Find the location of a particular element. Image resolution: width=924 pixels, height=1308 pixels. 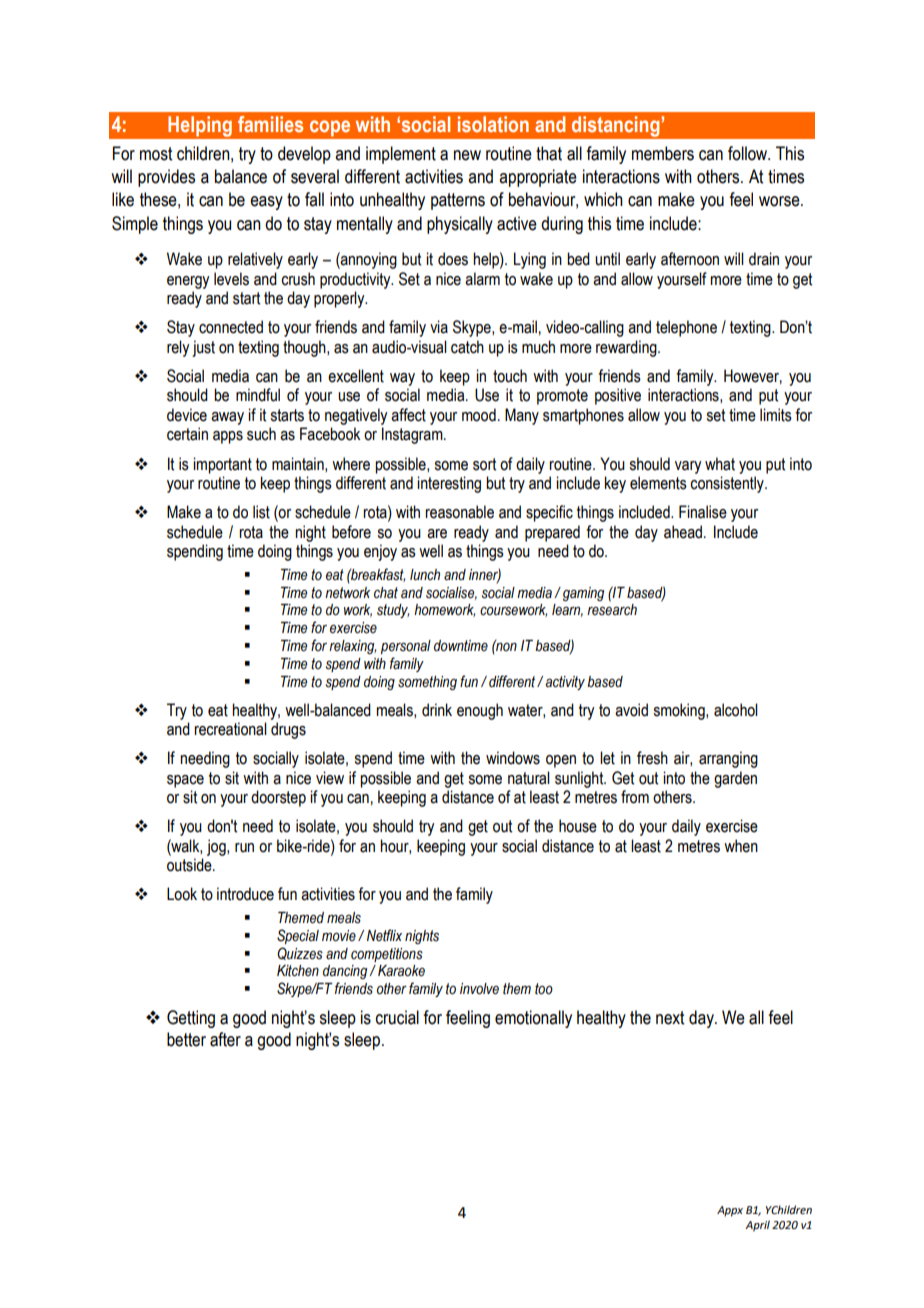

new is located at coordinates (467, 155).
